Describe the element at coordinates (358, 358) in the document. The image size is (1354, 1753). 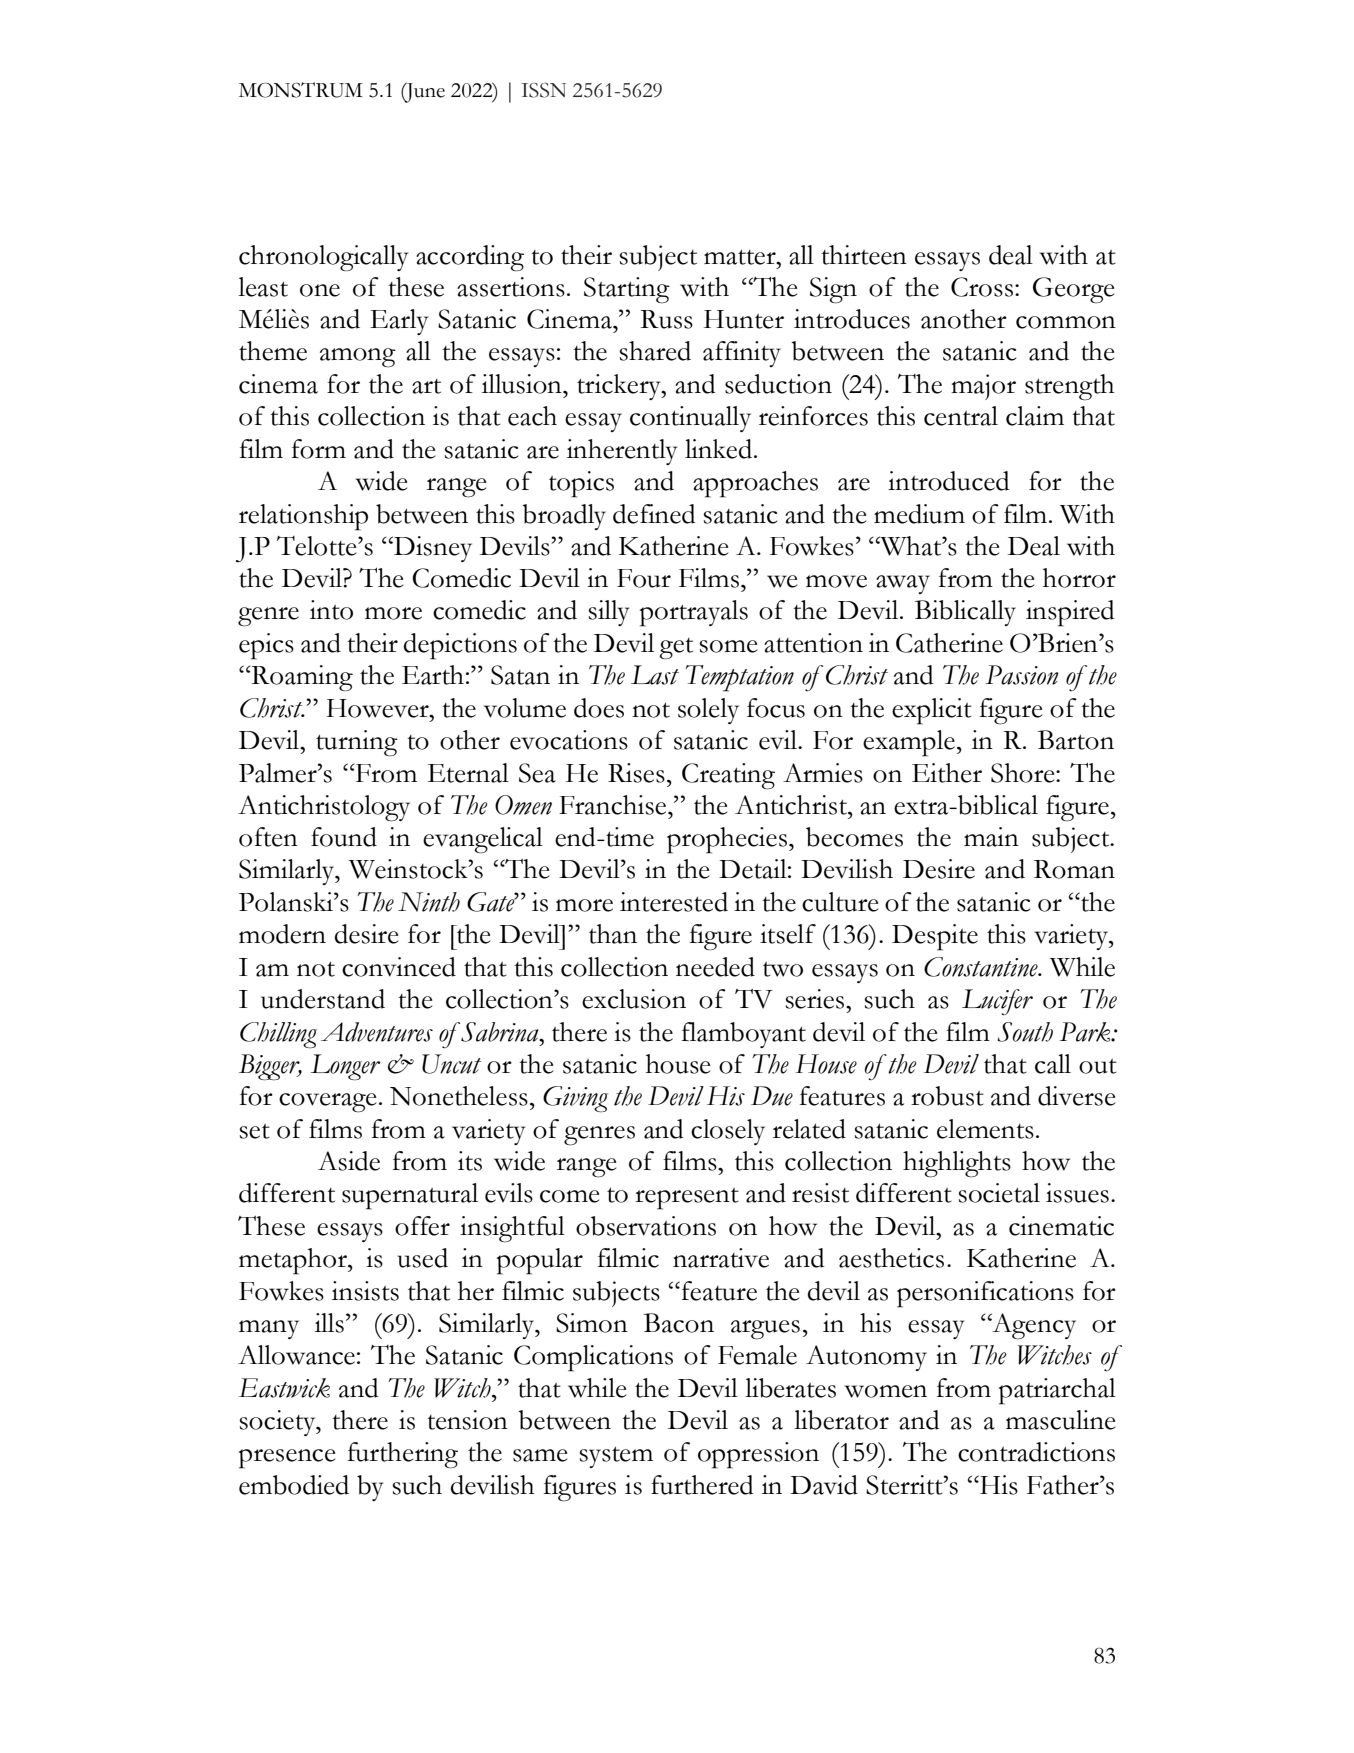
I see `among` at that location.
